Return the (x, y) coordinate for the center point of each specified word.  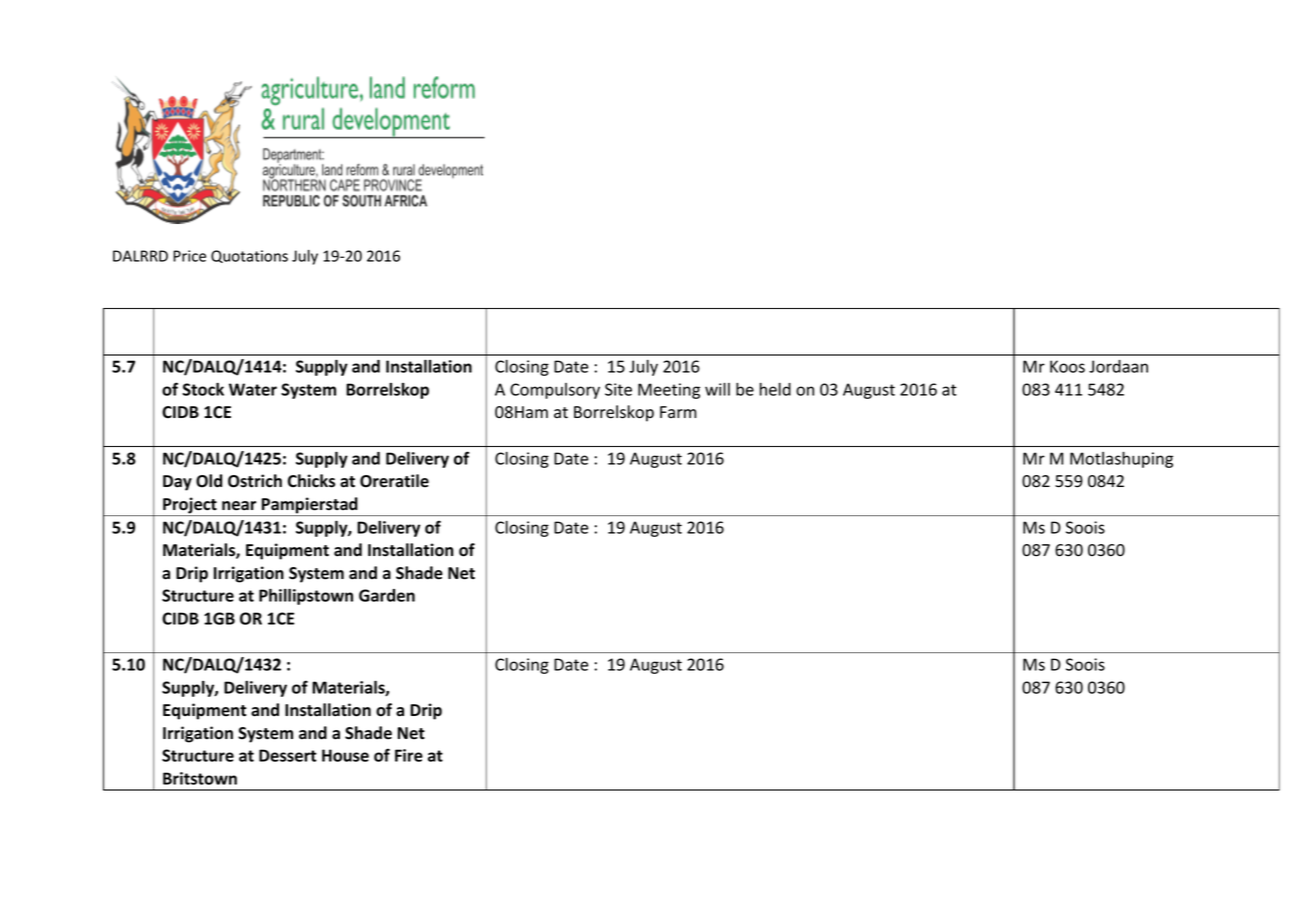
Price (189, 256)
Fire (409, 755)
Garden (387, 595)
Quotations (249, 256)
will (717, 389)
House (345, 755)
